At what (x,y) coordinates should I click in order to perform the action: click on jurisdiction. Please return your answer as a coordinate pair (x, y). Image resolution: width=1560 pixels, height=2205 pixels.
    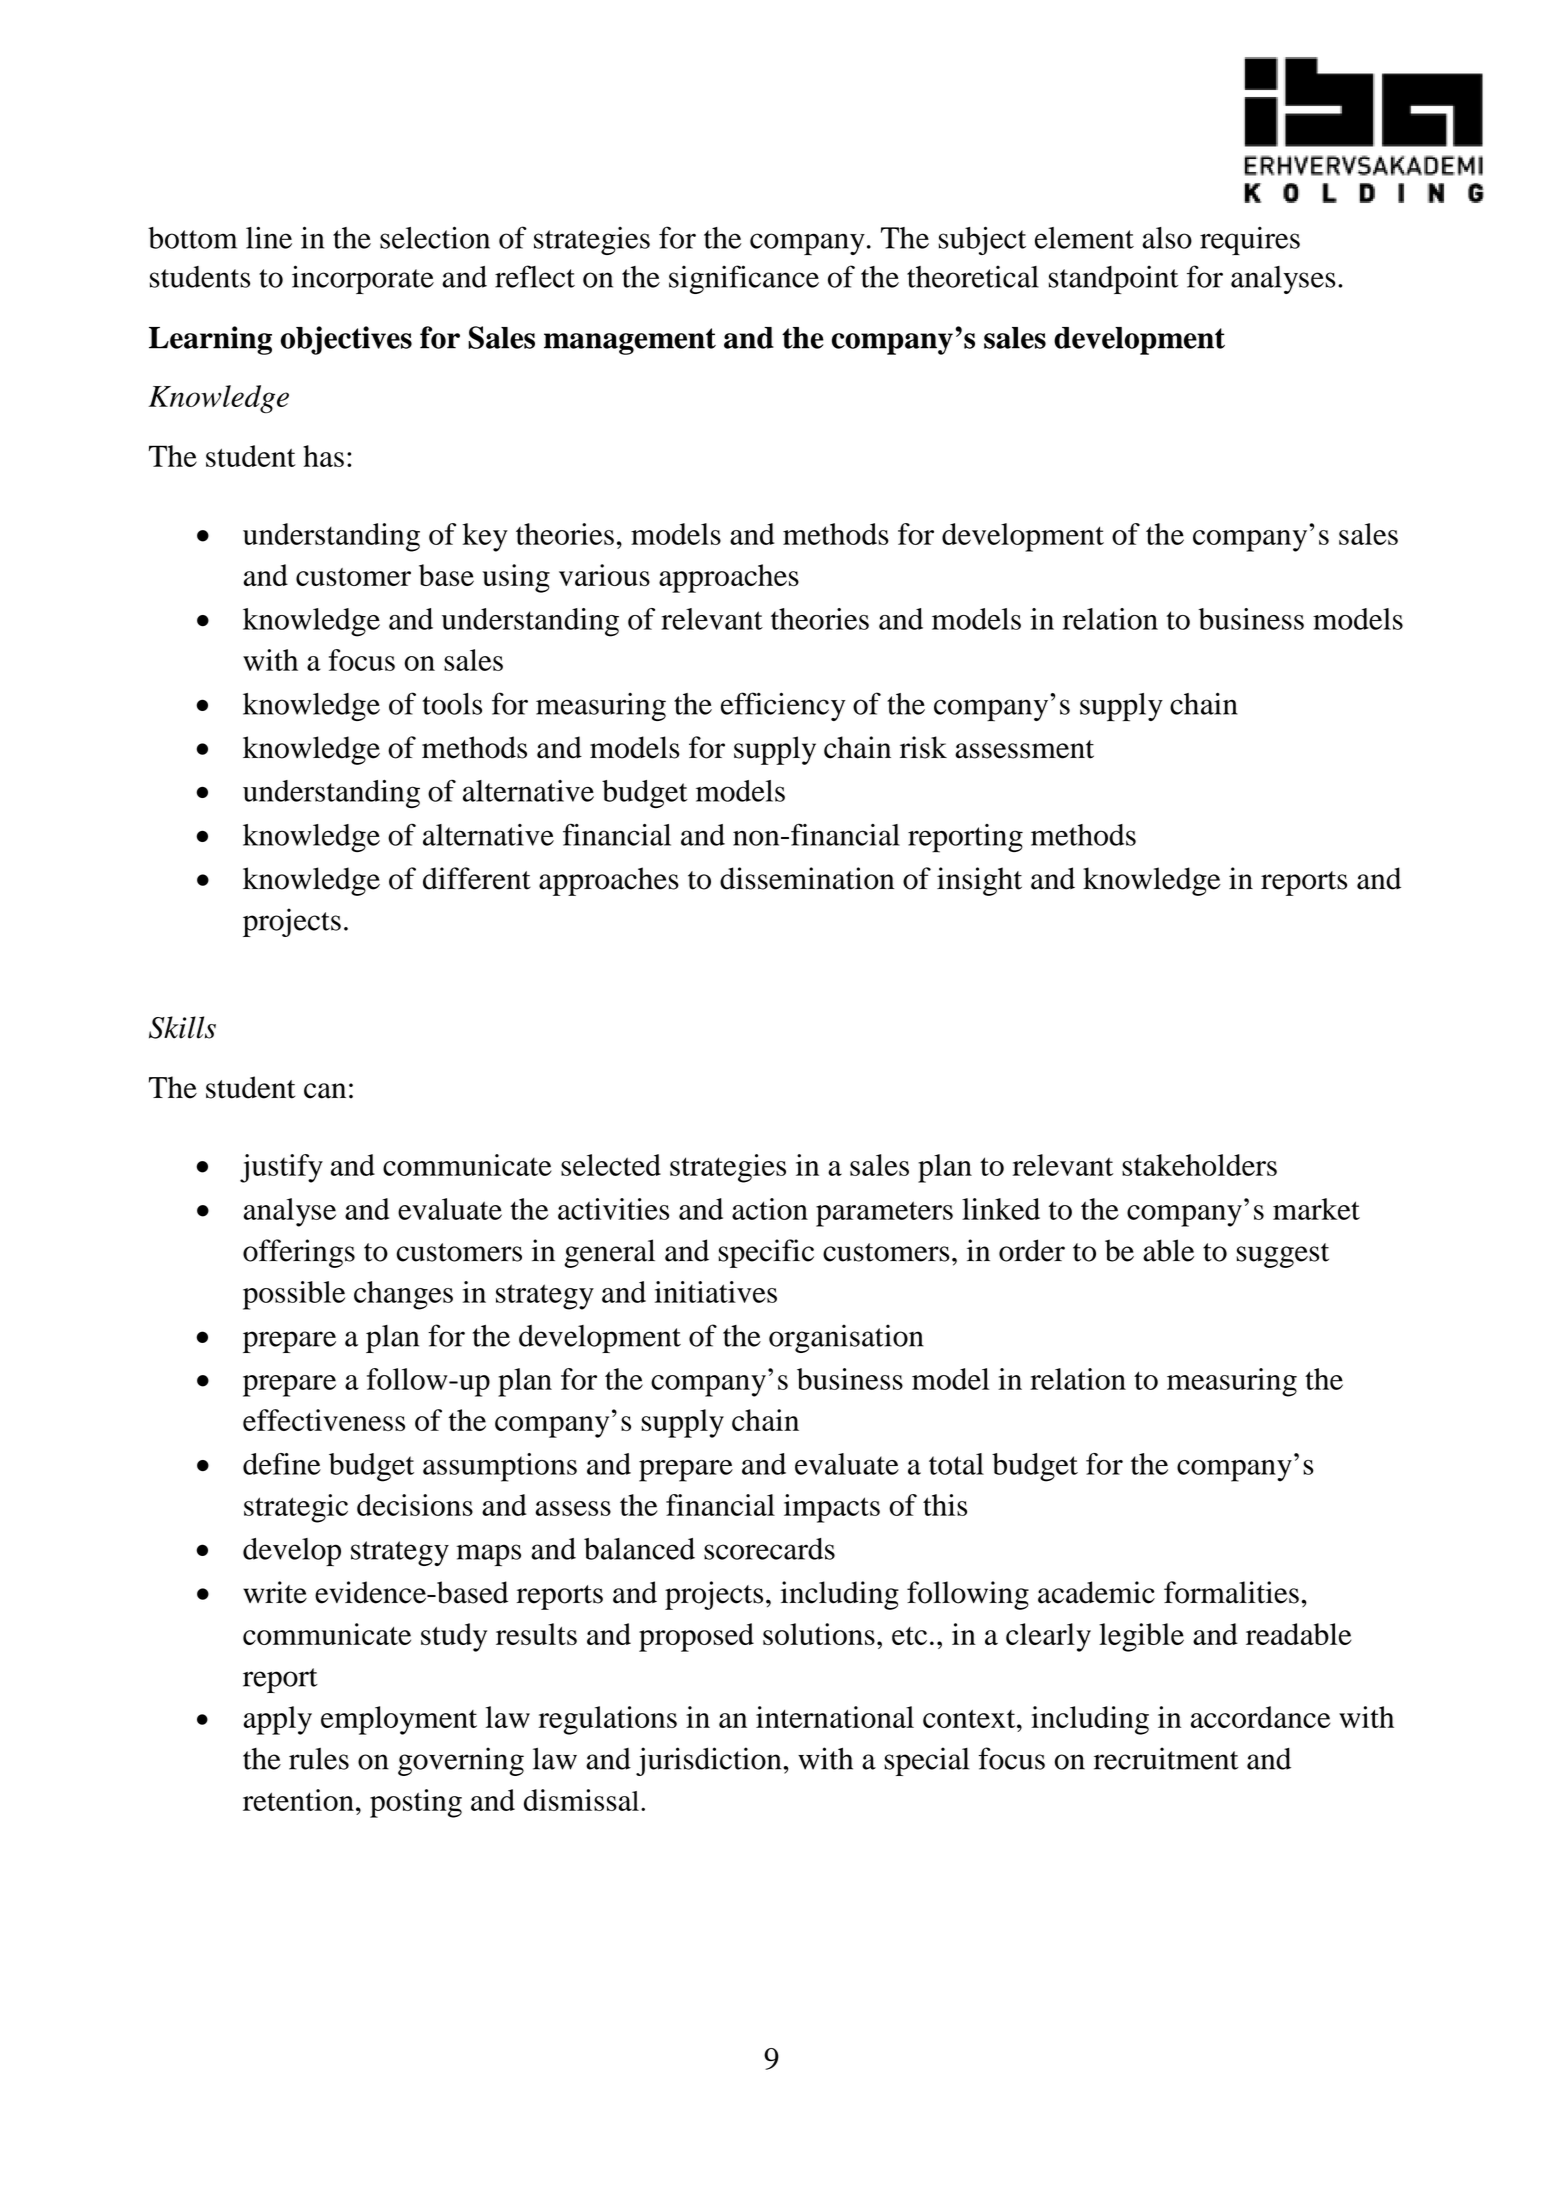
    Looking at the image, I should click on (709, 1761).
